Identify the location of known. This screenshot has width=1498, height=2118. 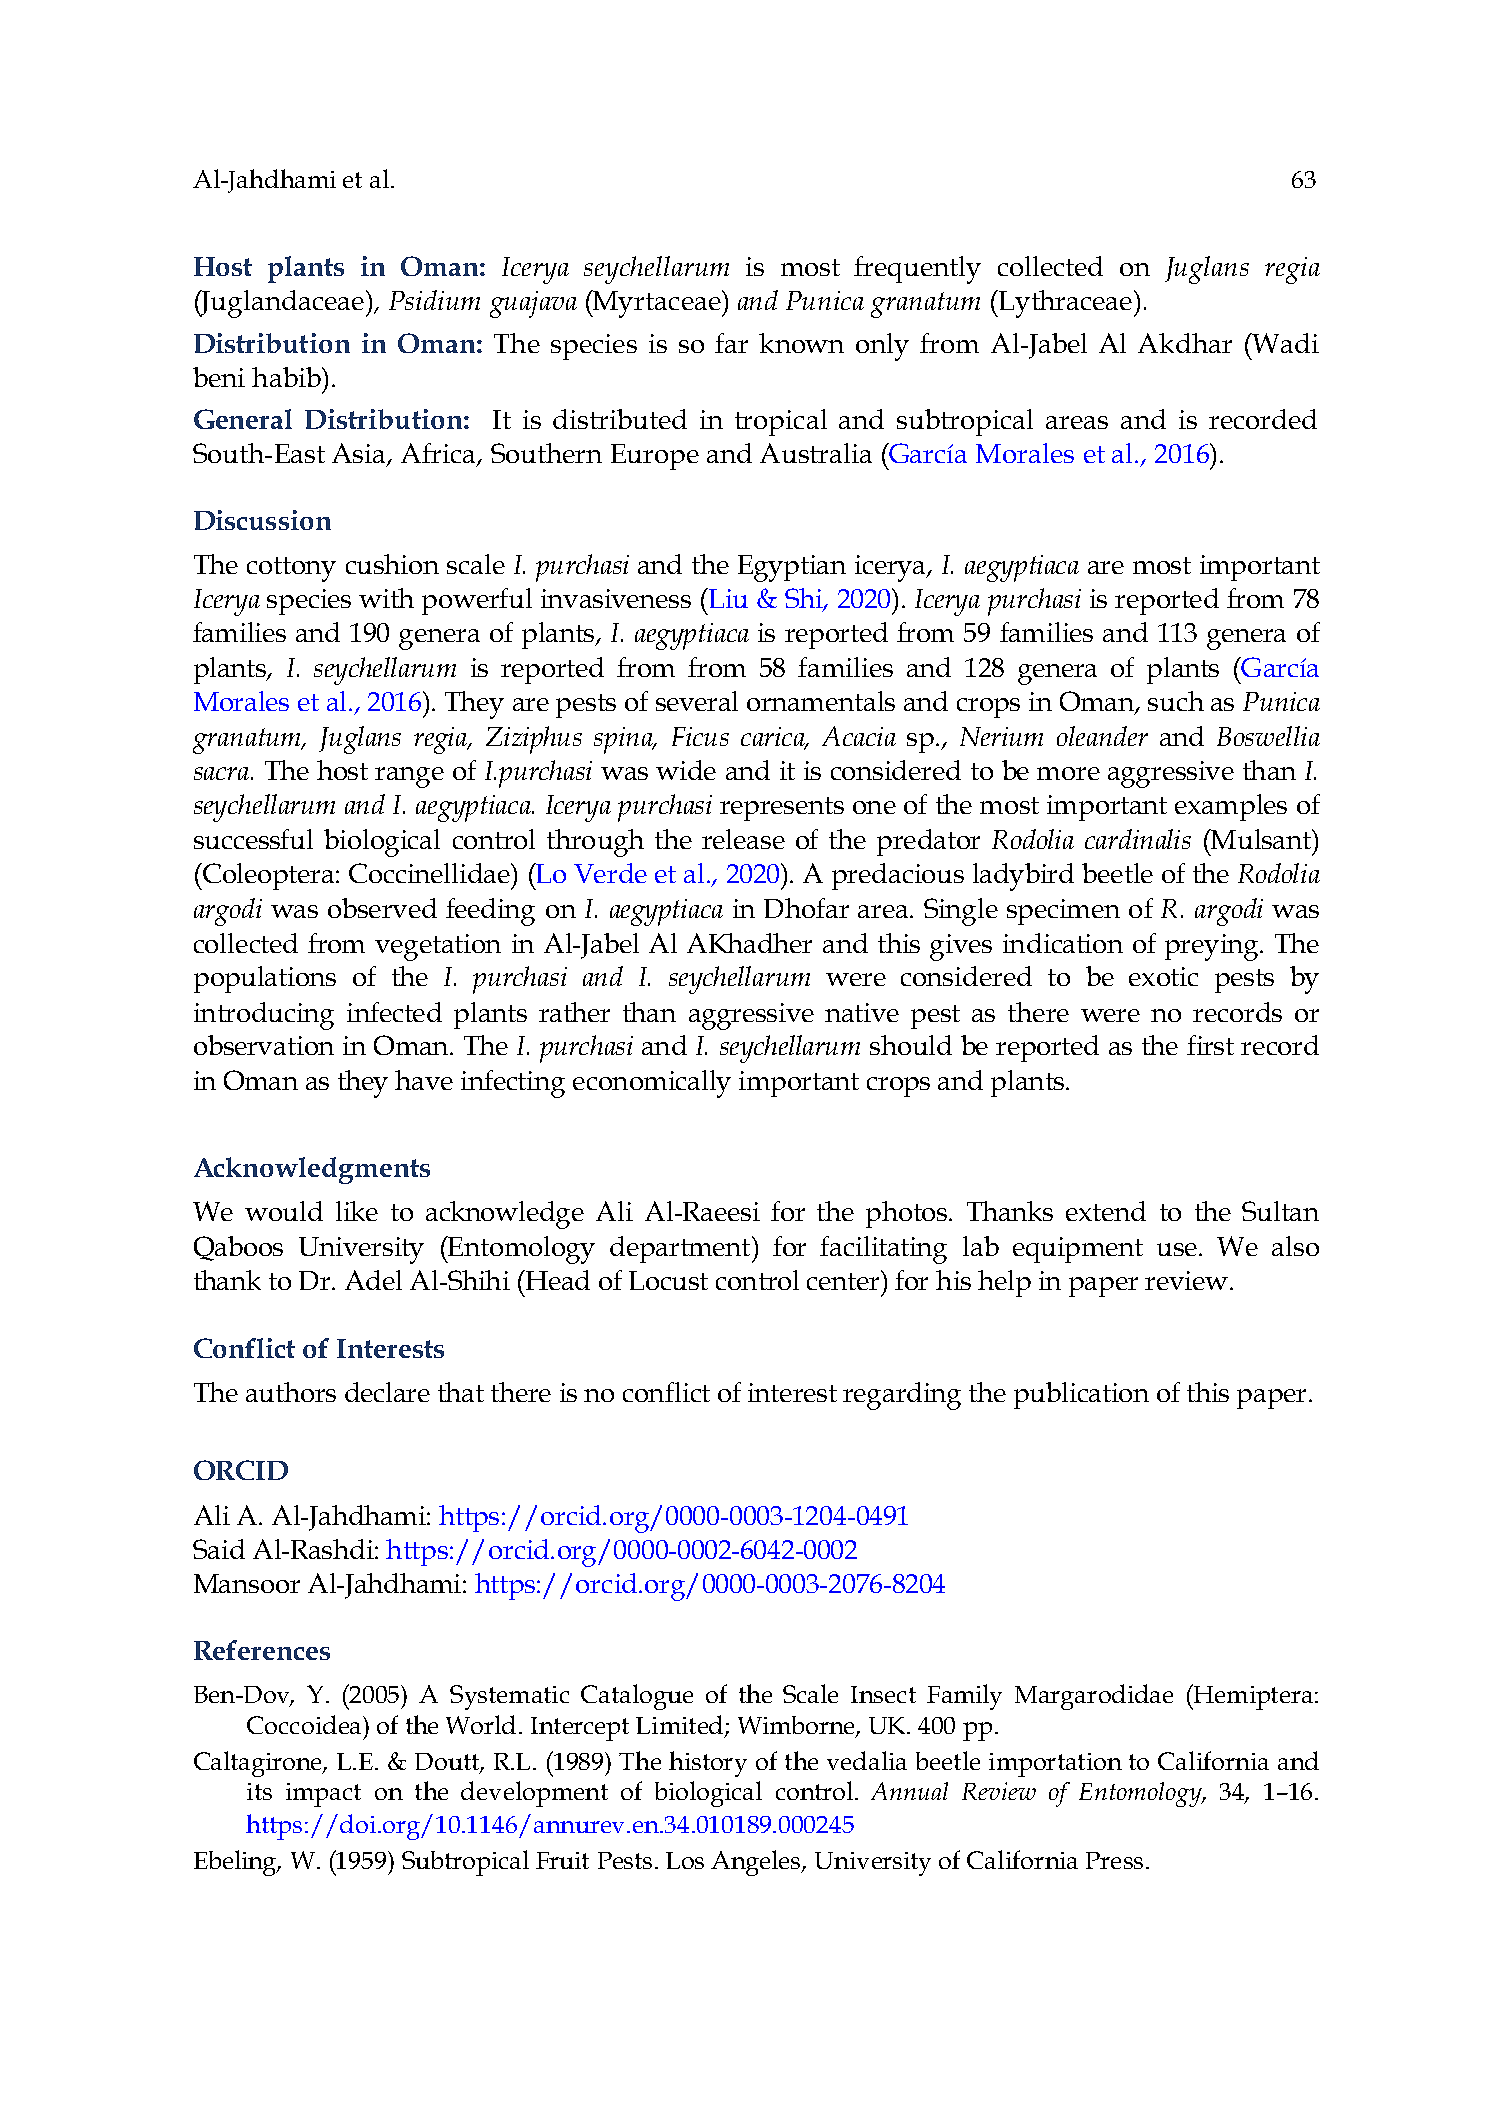
(801, 343).
